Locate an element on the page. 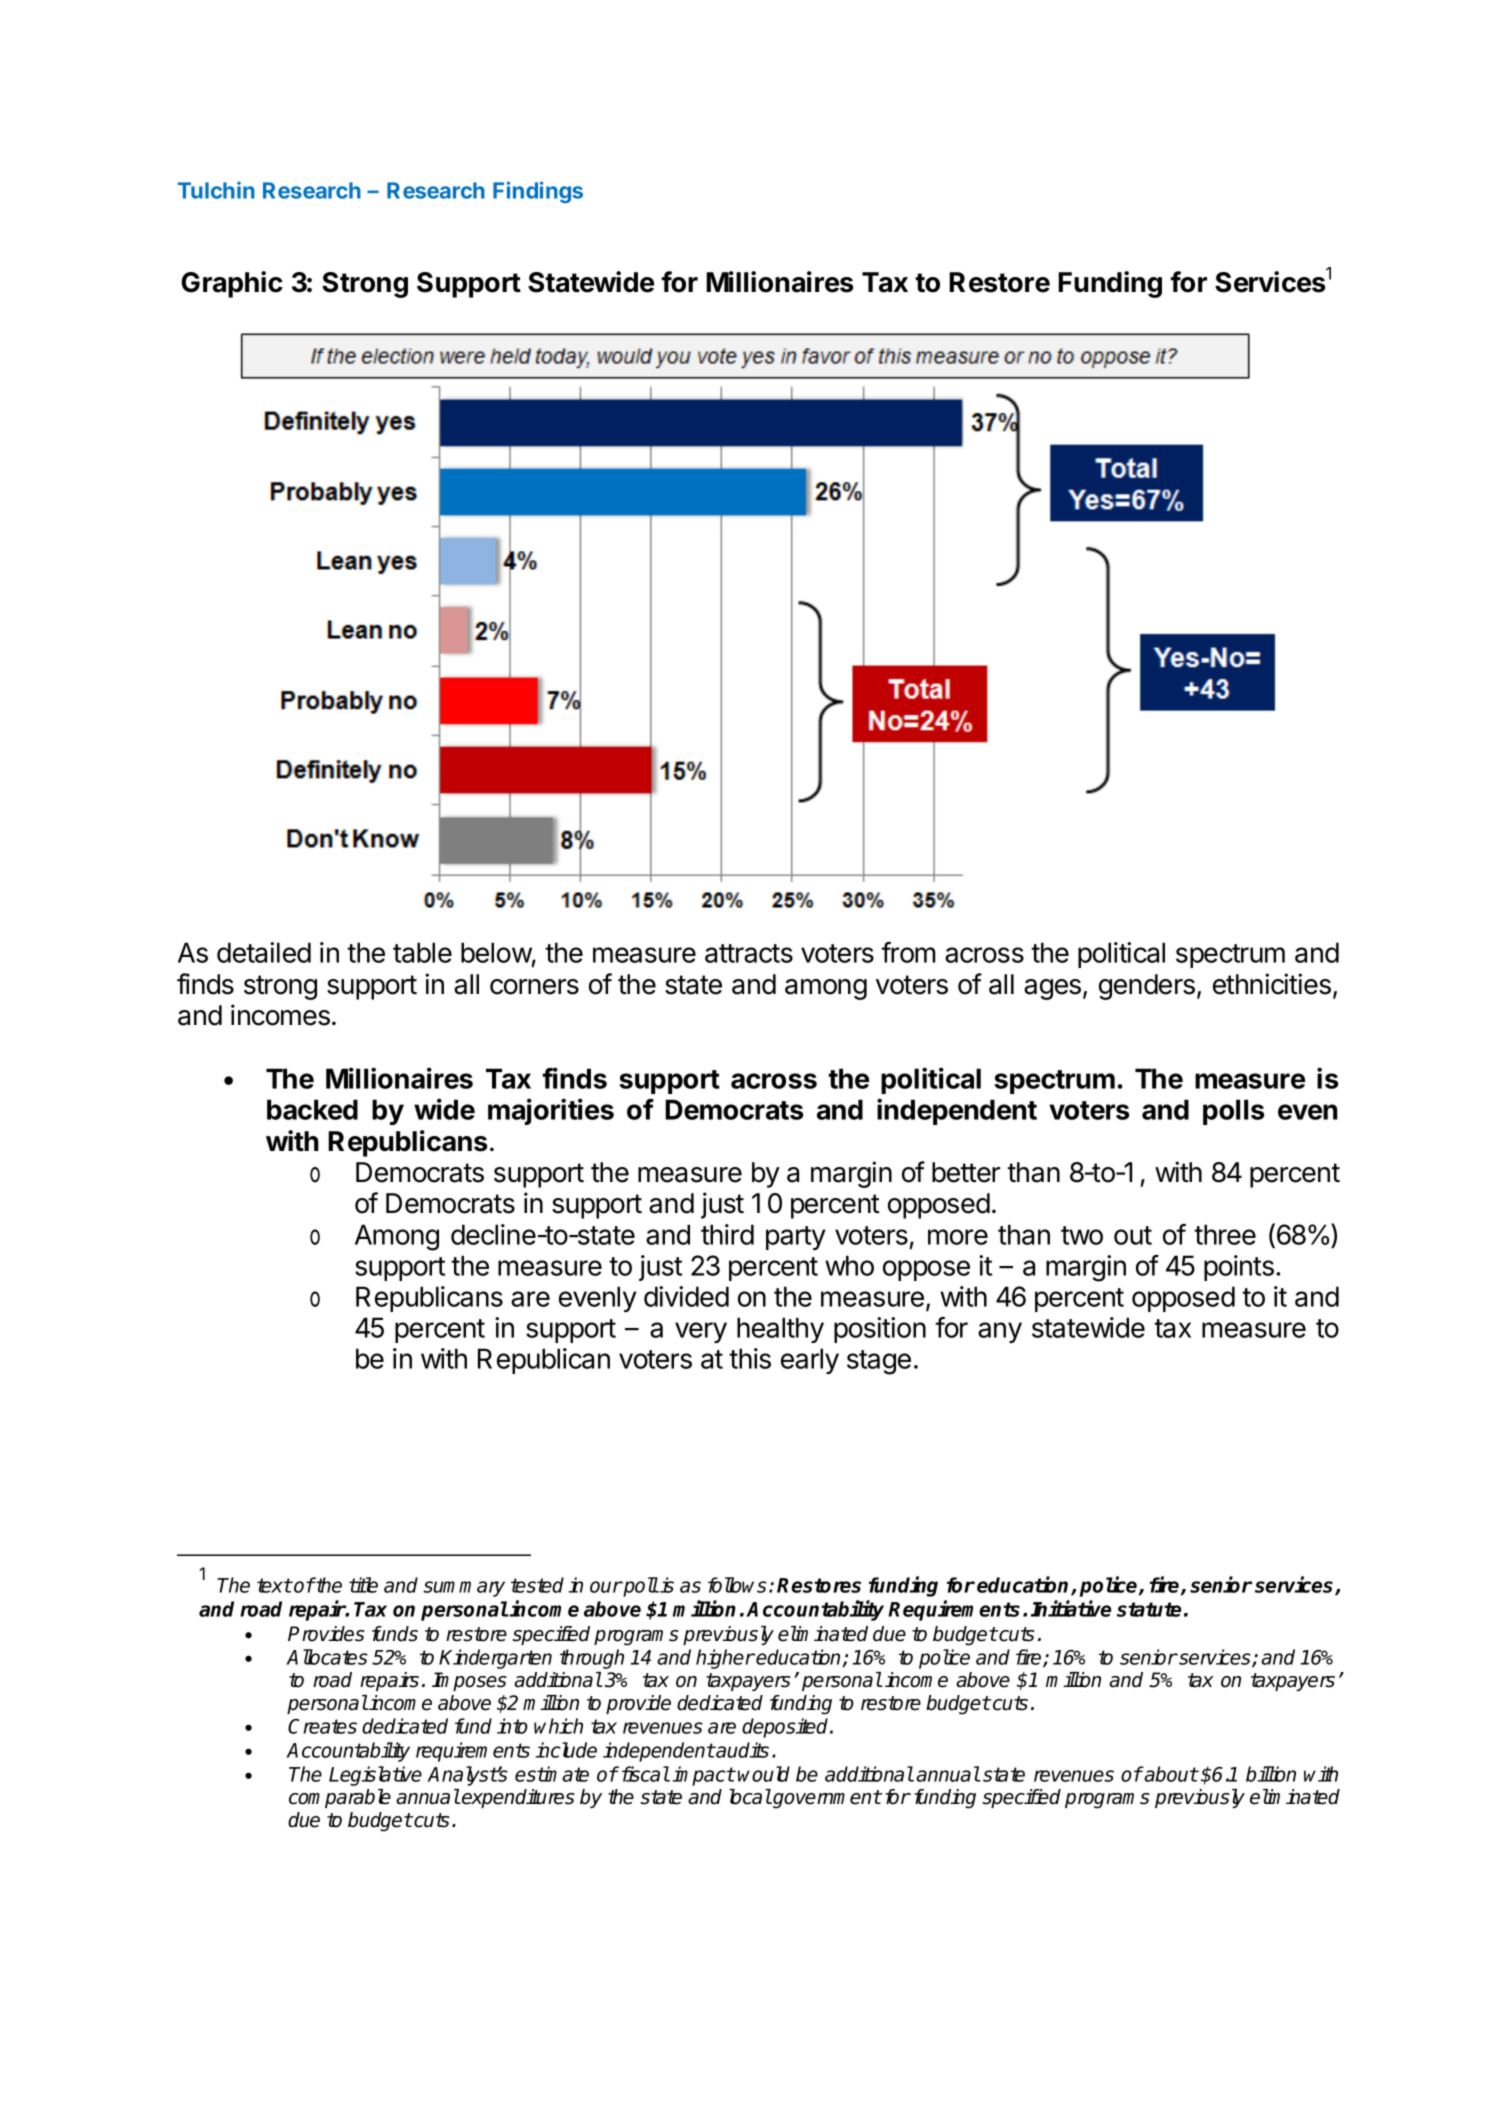 The height and width of the document is (2126, 1503). from is located at coordinates (908, 952).
